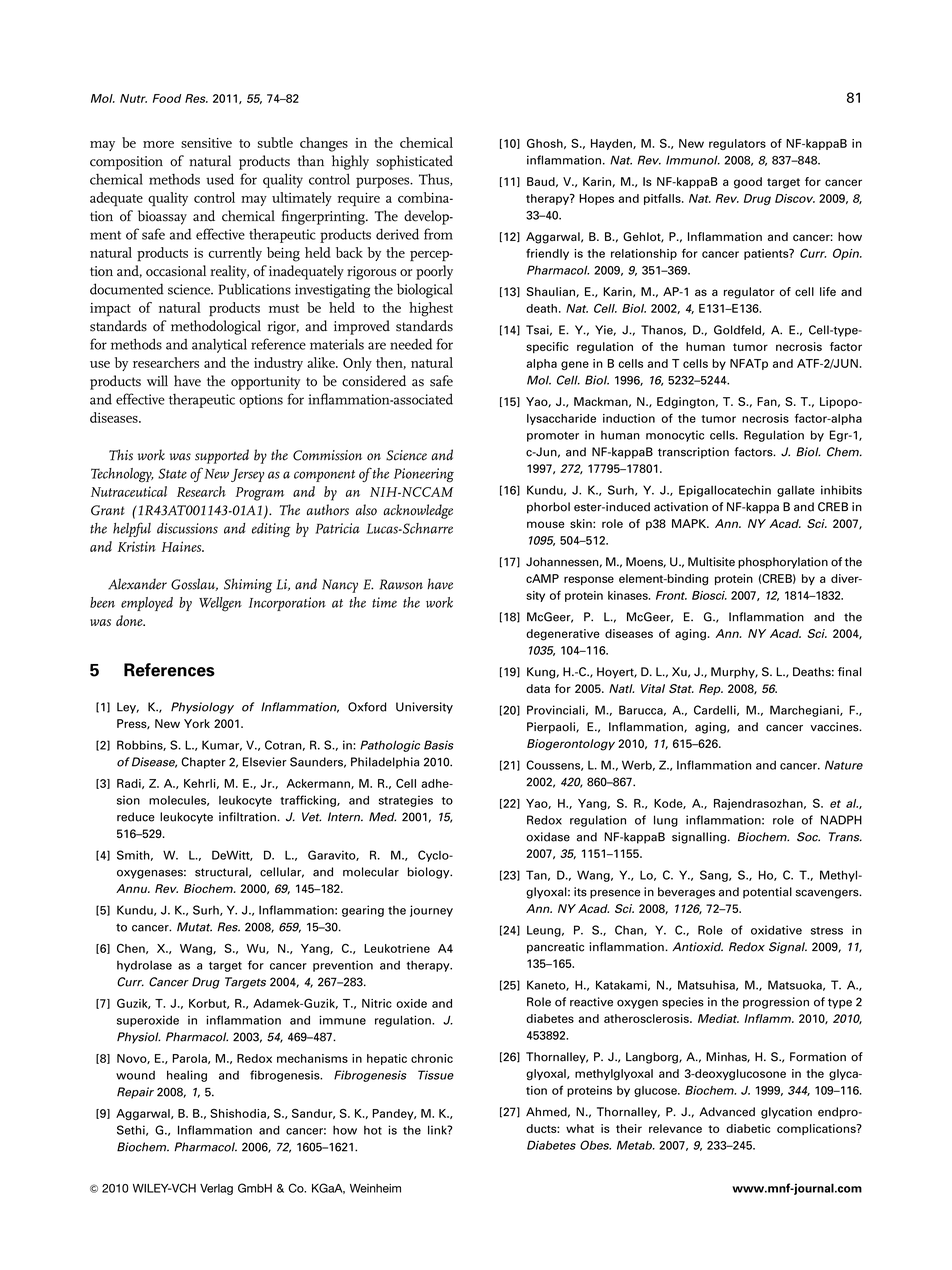  Describe the element at coordinates (206, 143) in the screenshot. I see `sensitive` at that location.
